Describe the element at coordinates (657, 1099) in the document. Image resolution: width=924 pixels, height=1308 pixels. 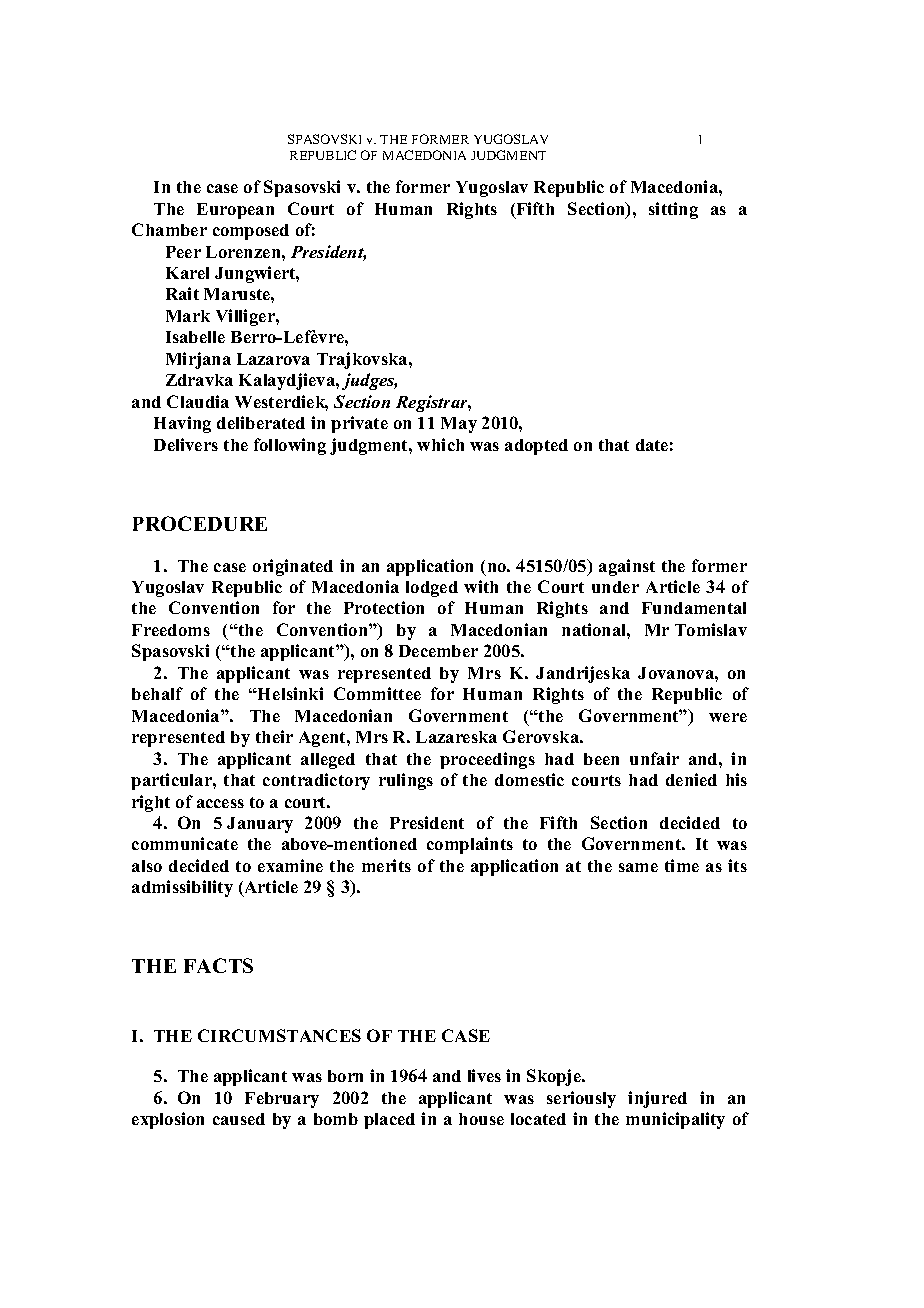
I see `injured` at that location.
